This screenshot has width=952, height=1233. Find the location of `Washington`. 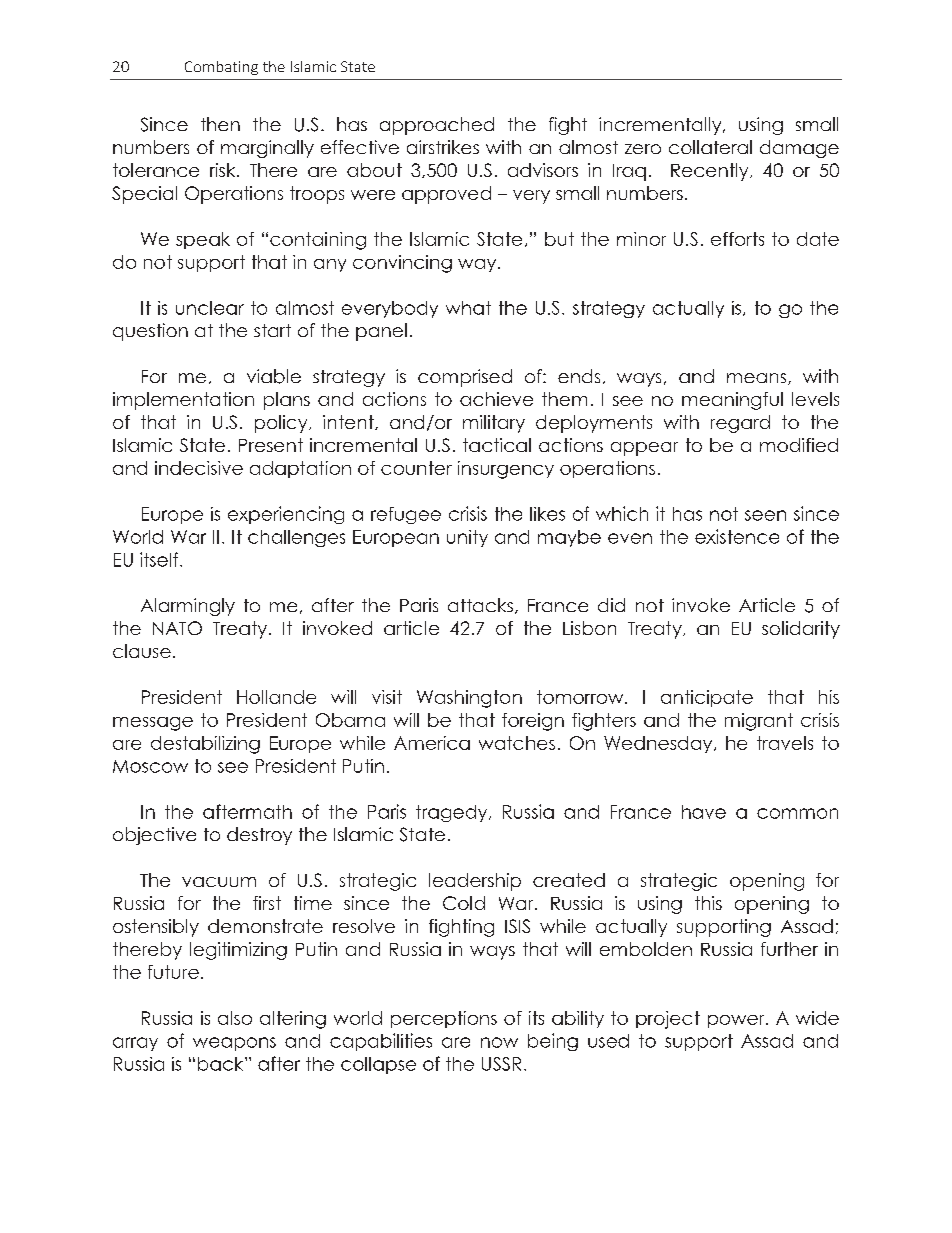

Washington is located at coordinates (469, 699).
